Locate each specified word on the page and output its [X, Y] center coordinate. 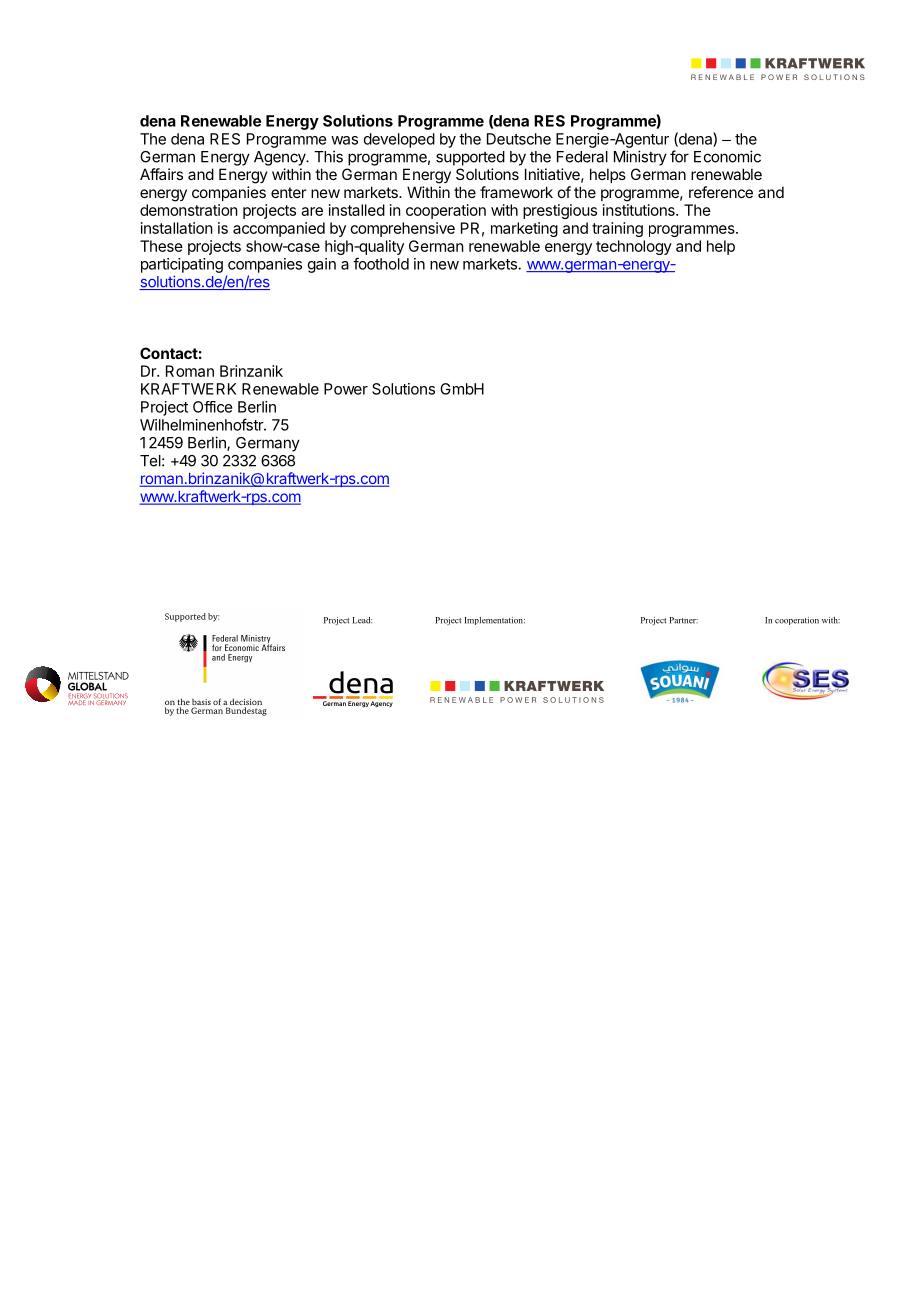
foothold [381, 263]
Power [346, 389]
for [679, 156]
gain [322, 265]
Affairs [161, 174]
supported [470, 158]
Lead [362, 620]
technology [634, 247]
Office [213, 407]
